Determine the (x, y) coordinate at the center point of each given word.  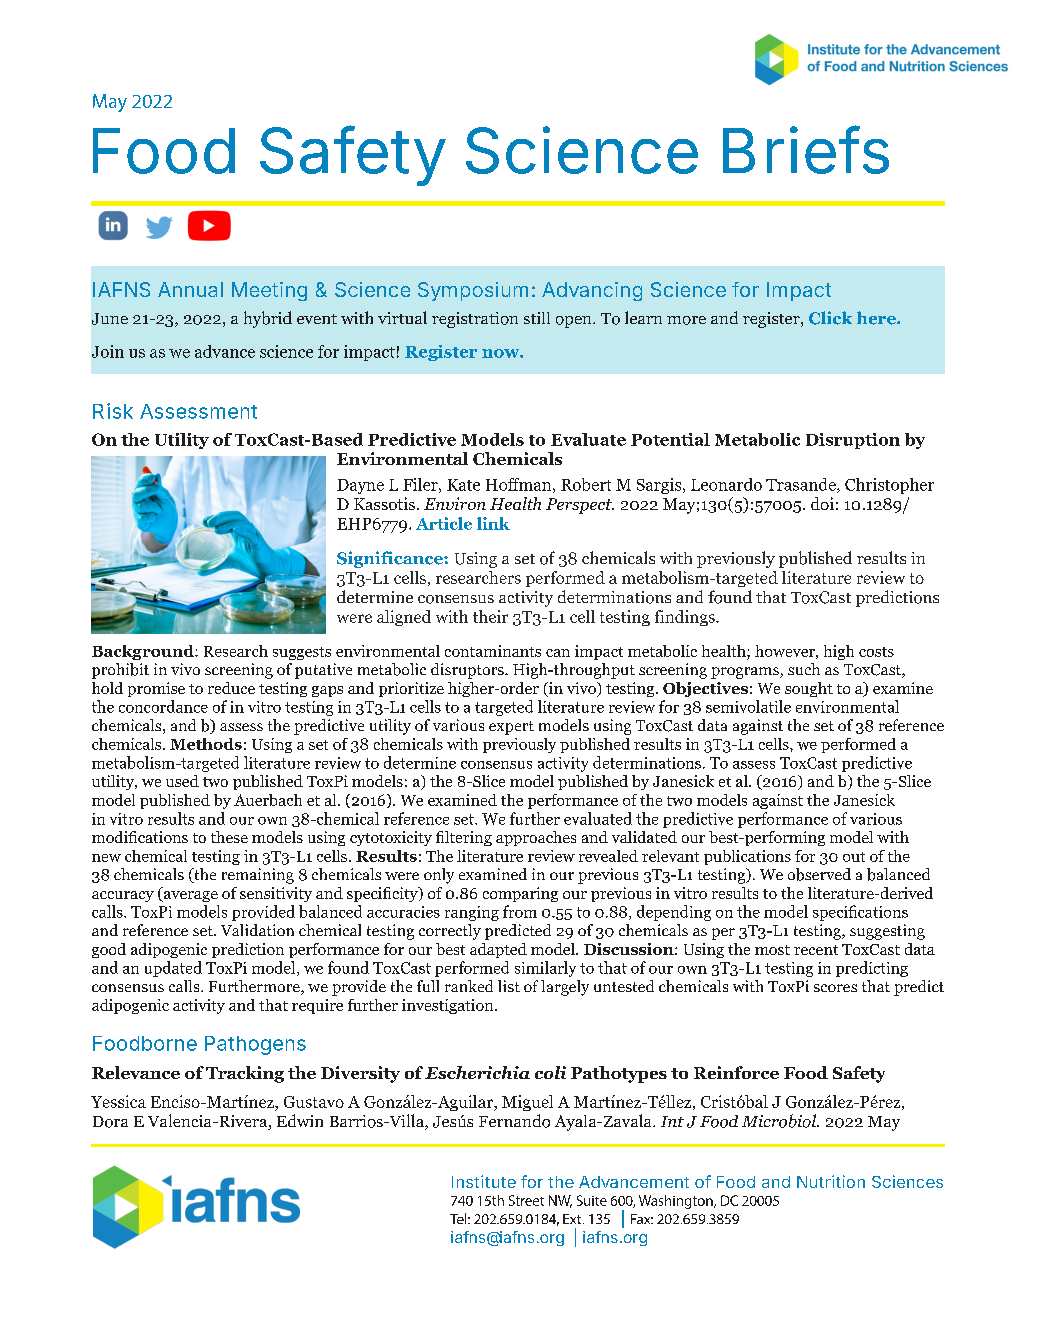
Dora (110, 1122)
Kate (463, 485)
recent (816, 950)
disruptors (468, 671)
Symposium (473, 291)
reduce (231, 688)
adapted (498, 950)
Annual (190, 289)
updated (173, 969)
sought (809, 689)
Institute (484, 1181)
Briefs (806, 150)
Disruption (853, 441)
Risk (113, 411)
